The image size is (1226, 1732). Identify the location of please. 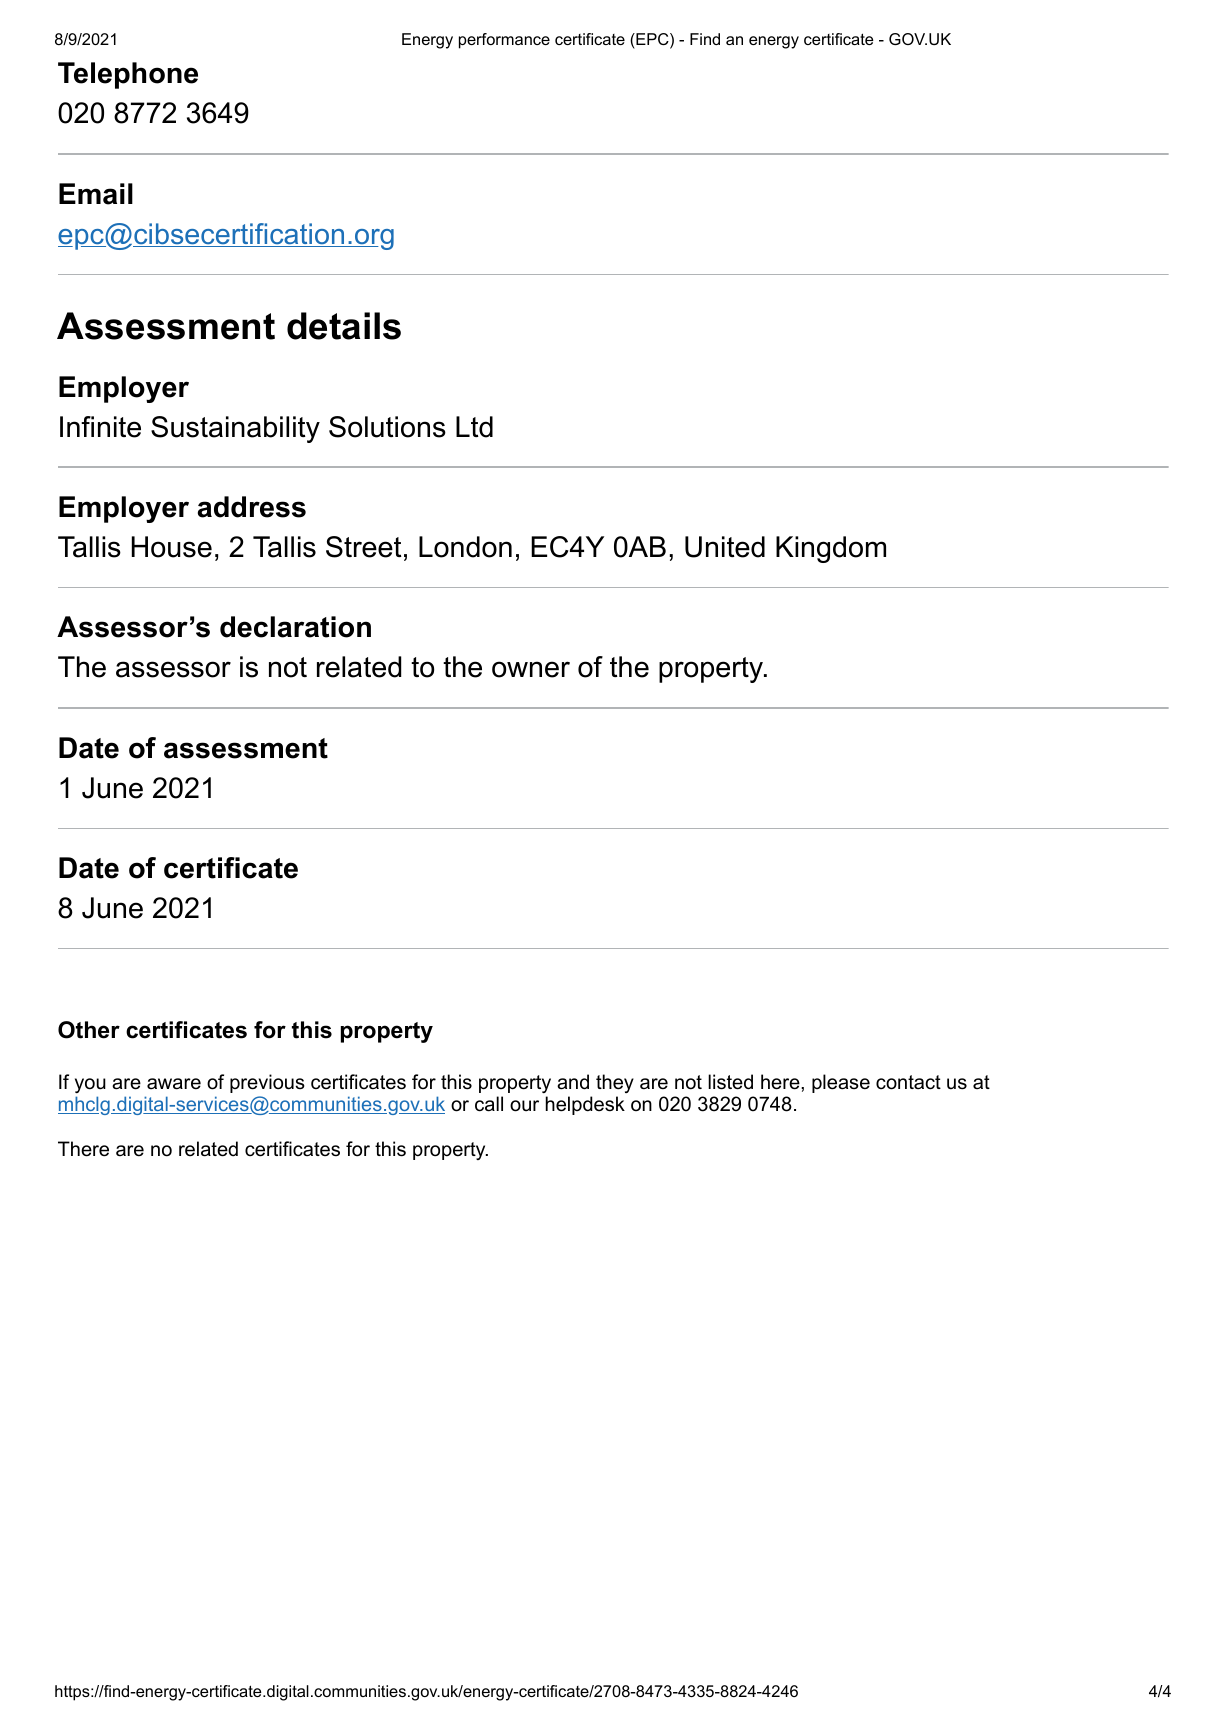
(841, 1083).
